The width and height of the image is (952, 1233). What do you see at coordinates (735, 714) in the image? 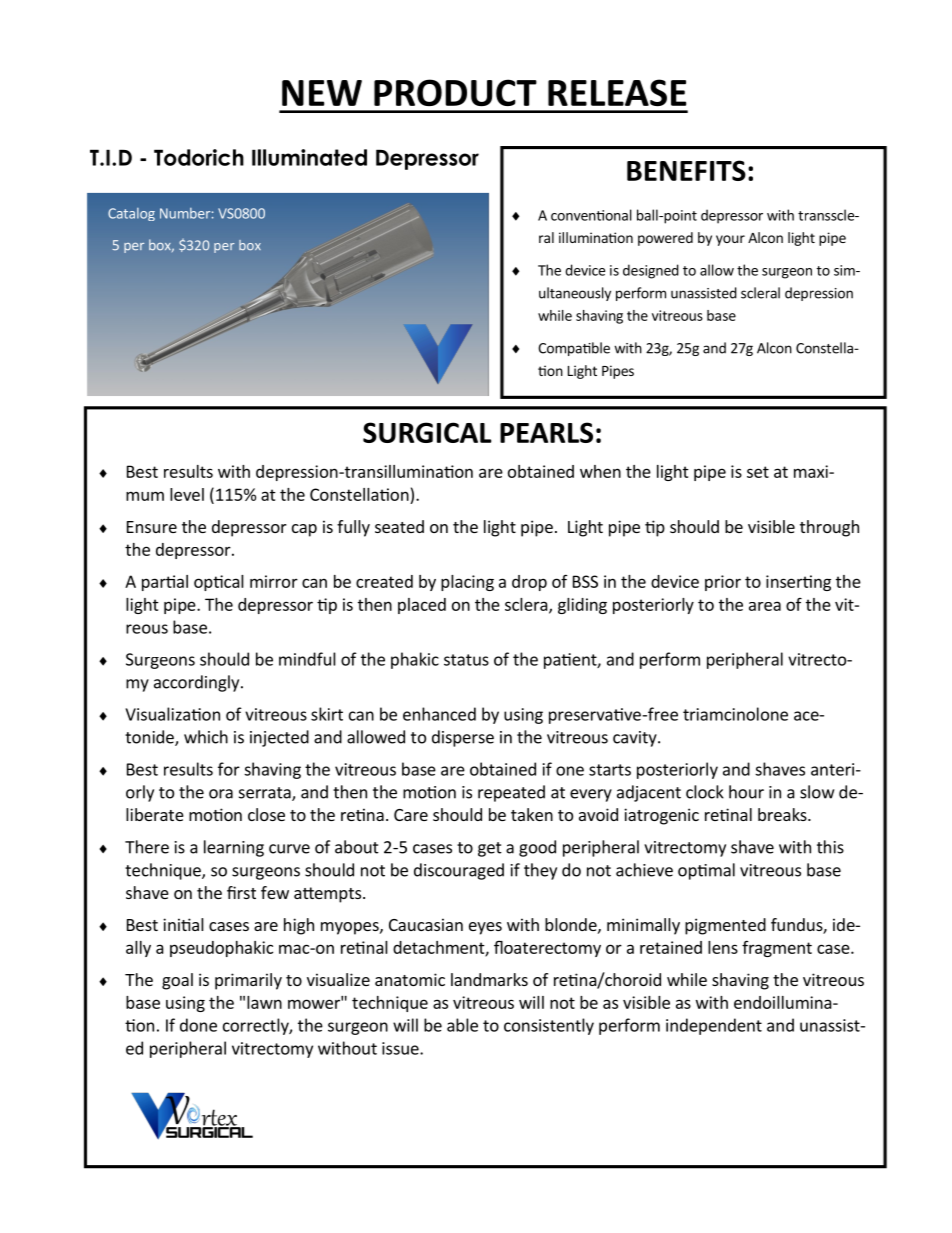
I see `triamcinolone` at bounding box center [735, 714].
